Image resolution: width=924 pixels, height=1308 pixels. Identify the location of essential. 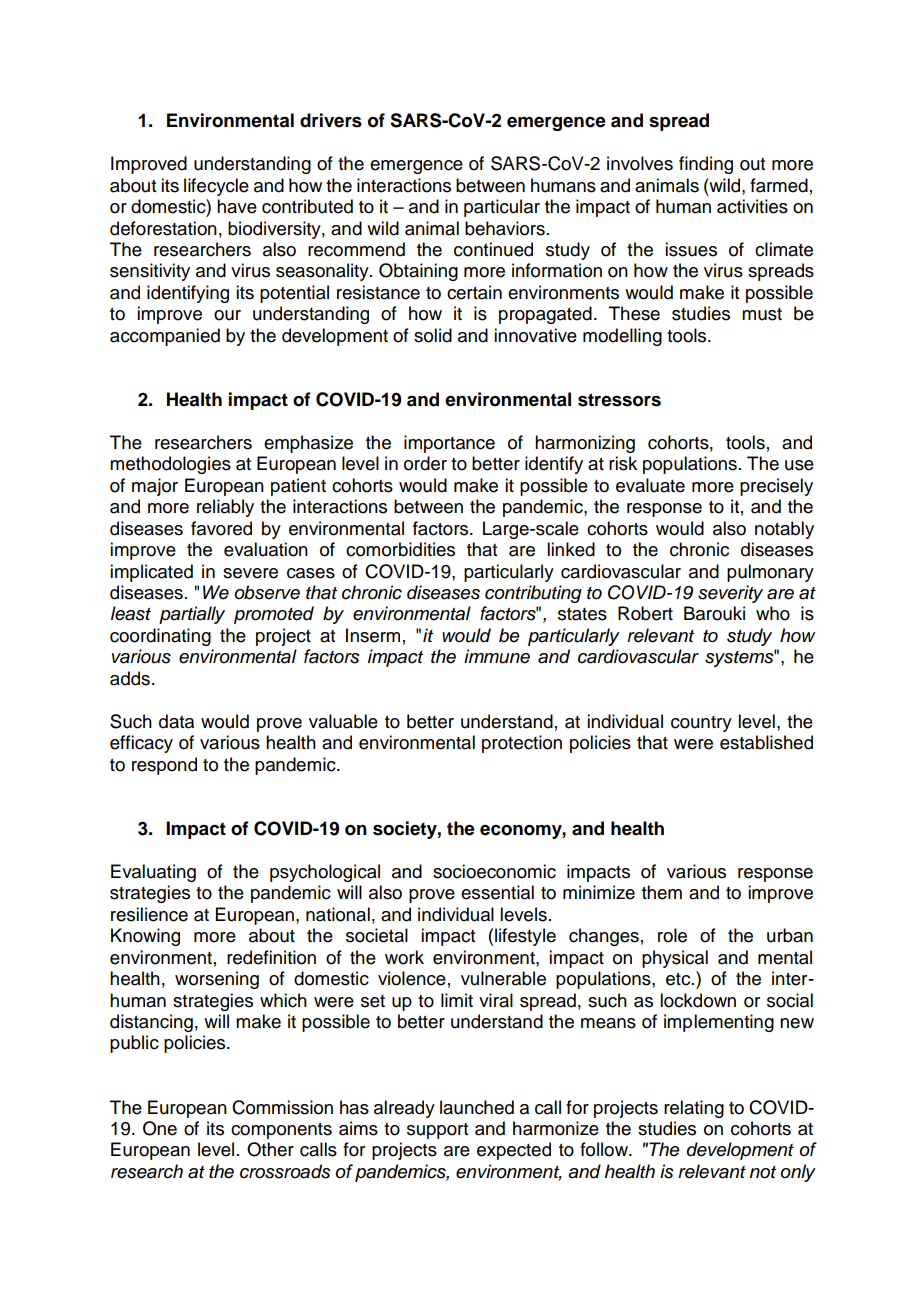
(497, 892).
